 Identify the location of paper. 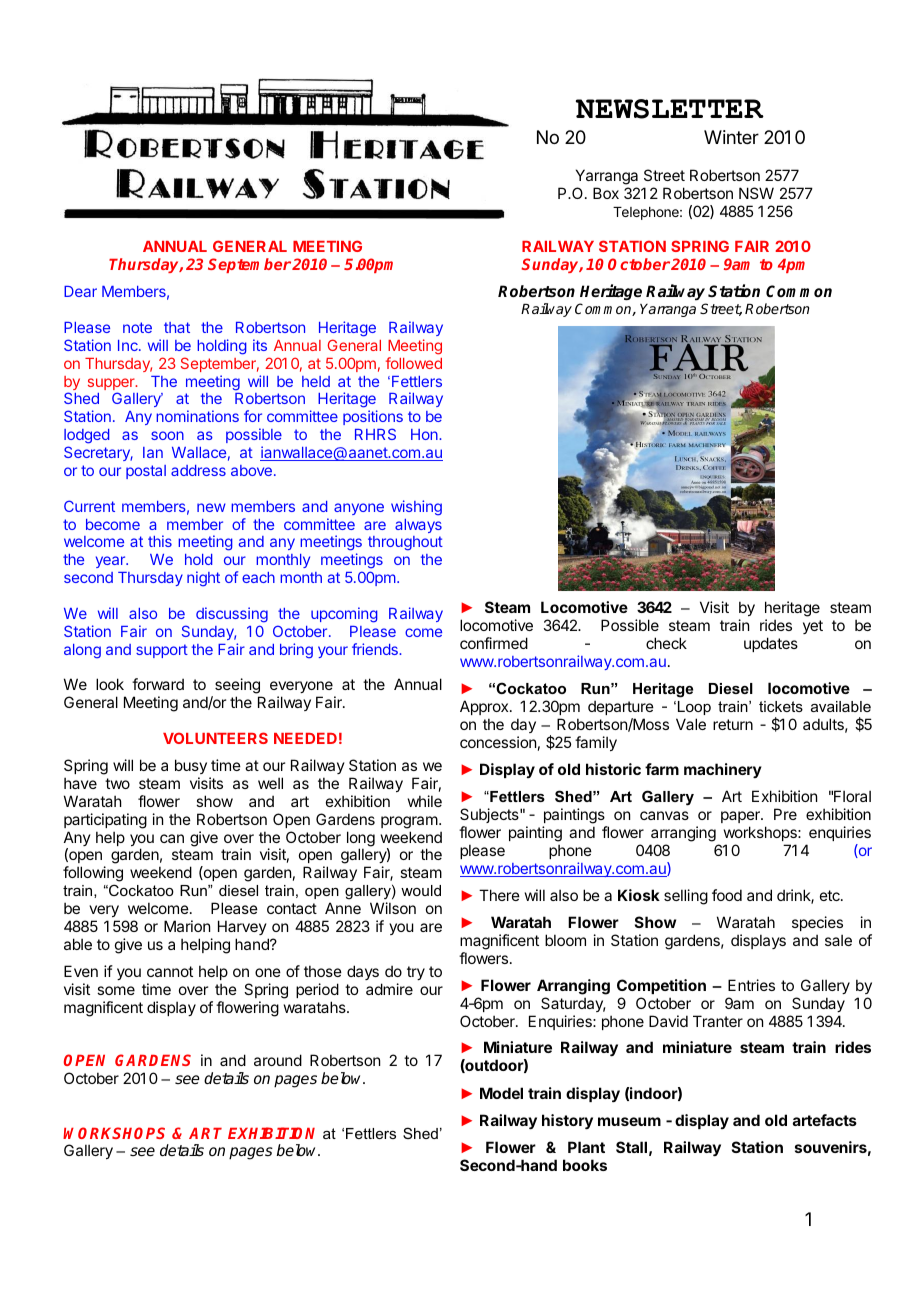
(741, 817).
